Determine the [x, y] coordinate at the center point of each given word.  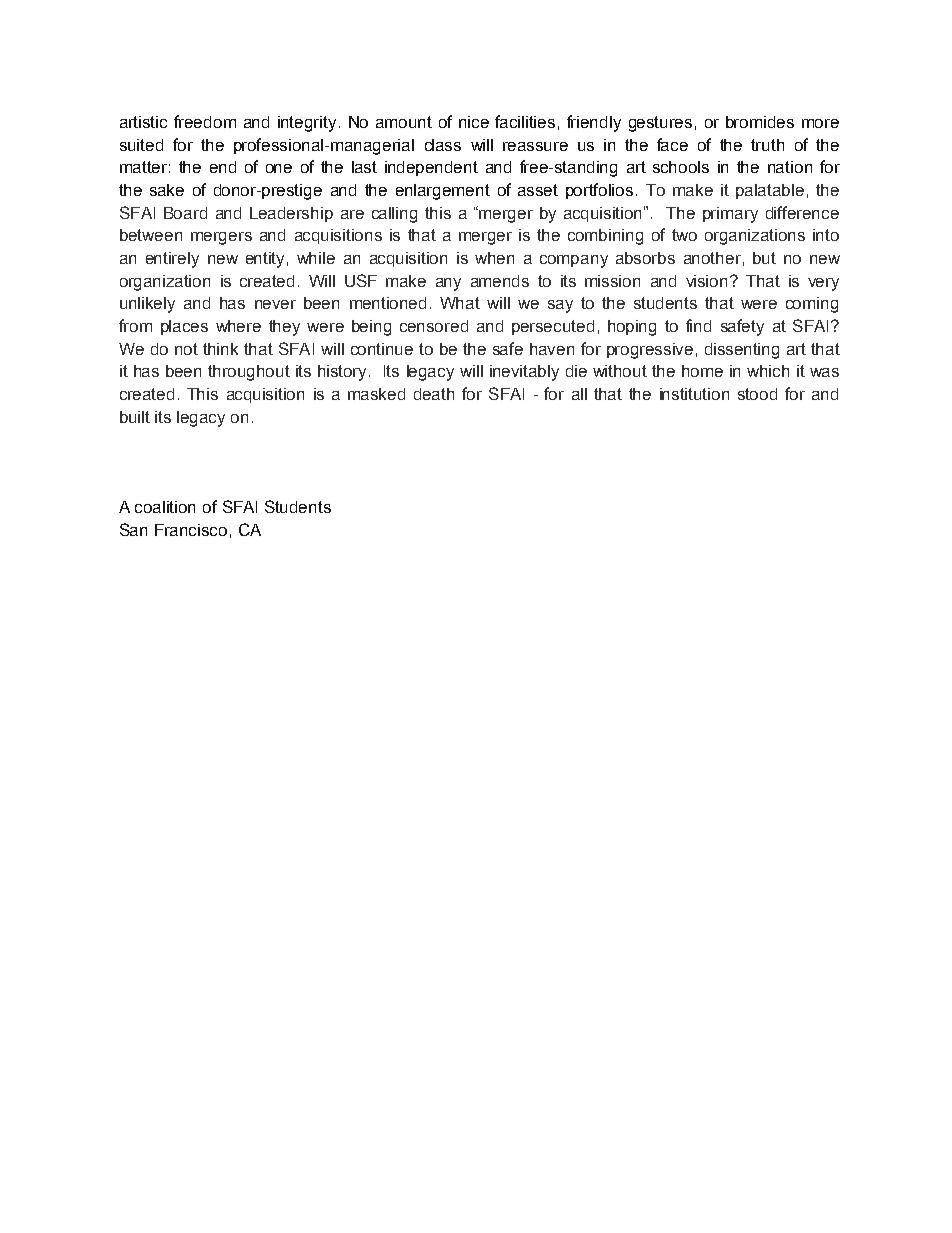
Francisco [191, 530]
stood [757, 394]
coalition [165, 507]
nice [474, 122]
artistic [143, 122]
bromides [760, 122]
